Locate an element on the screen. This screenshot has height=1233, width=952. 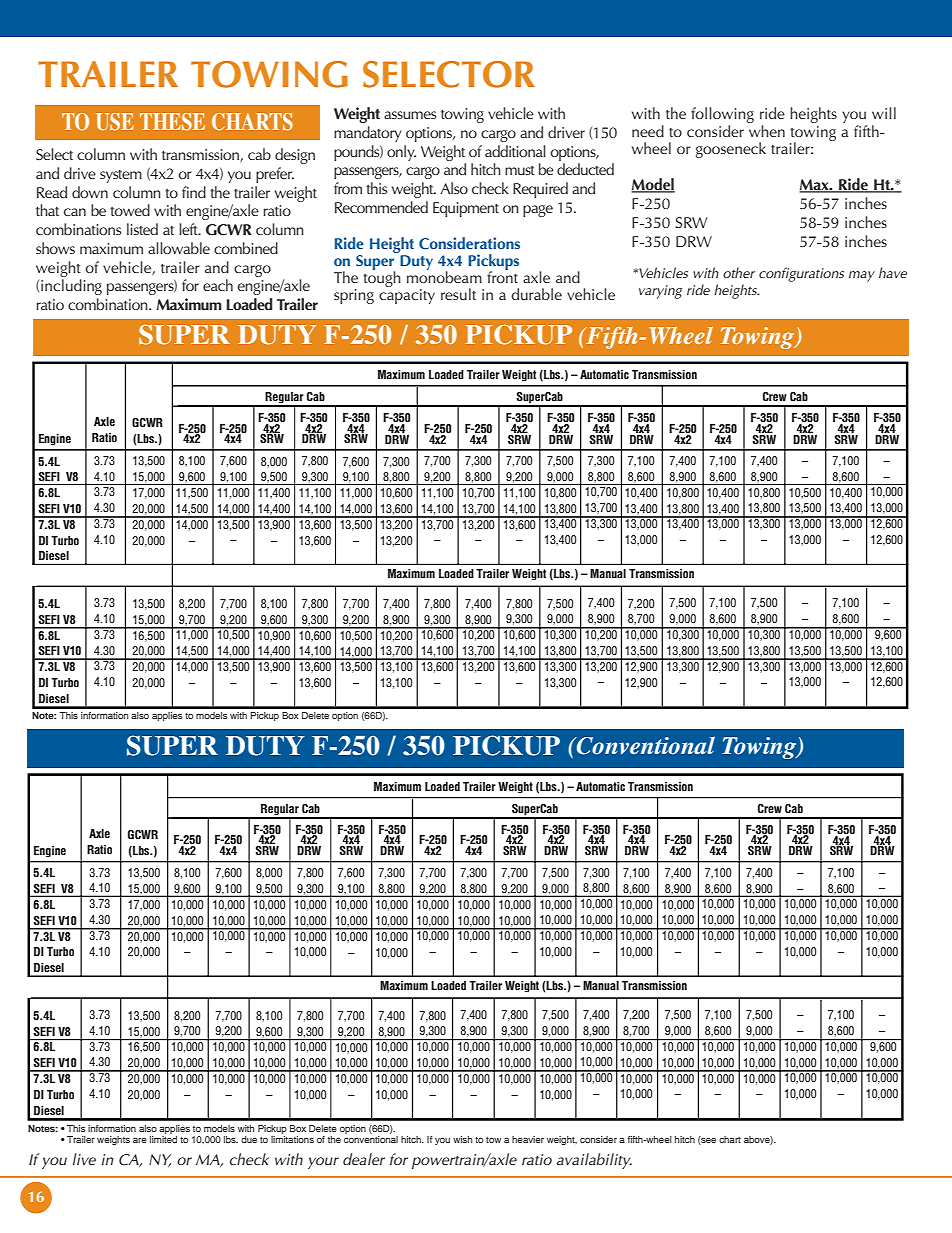
limited is located at coordinates (163, 1138).
